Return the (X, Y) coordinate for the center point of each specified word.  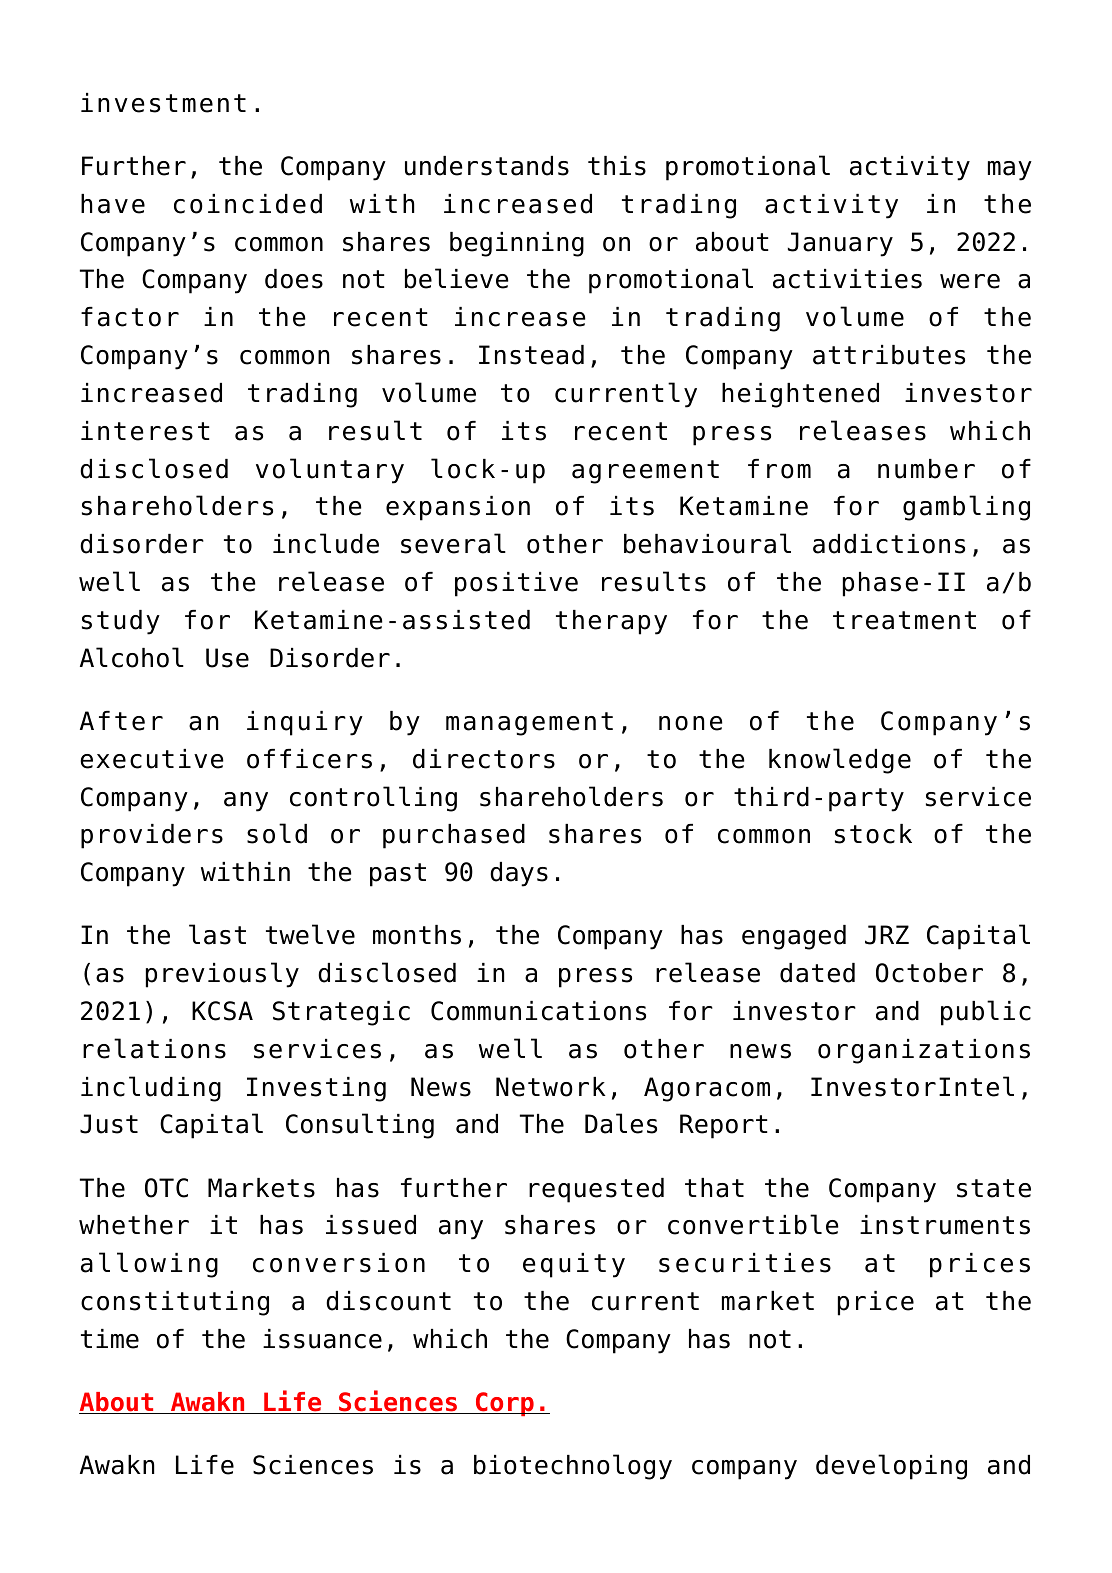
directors (484, 759)
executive (152, 759)
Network (551, 1087)
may (1010, 171)
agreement (645, 472)
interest (145, 431)
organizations (924, 1051)
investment (163, 103)
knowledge (840, 761)
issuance (322, 1339)
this (617, 166)
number (926, 469)
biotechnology (573, 1467)
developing (891, 1467)
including (151, 1089)
